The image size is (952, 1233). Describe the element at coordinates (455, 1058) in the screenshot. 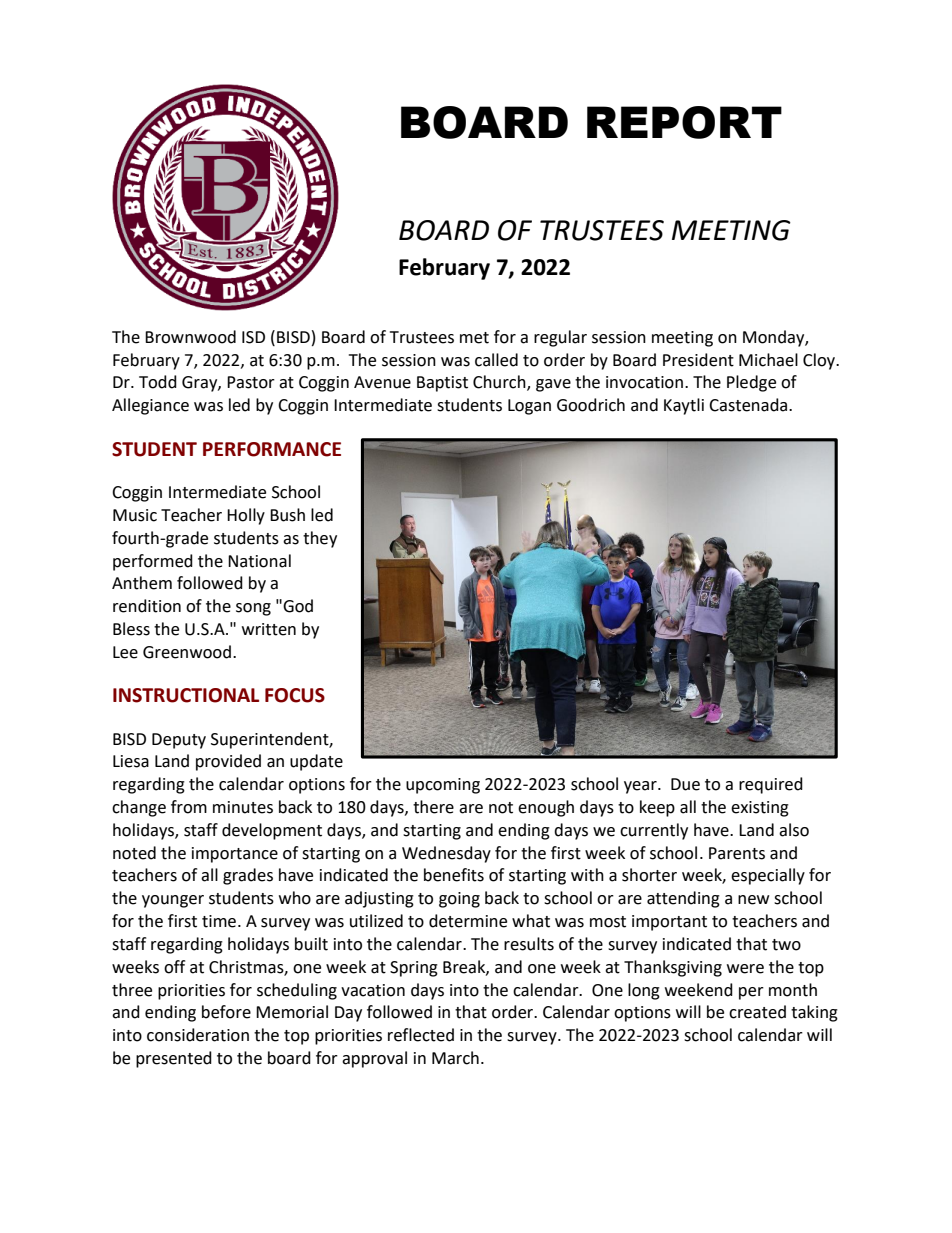

I see `March` at that location.
